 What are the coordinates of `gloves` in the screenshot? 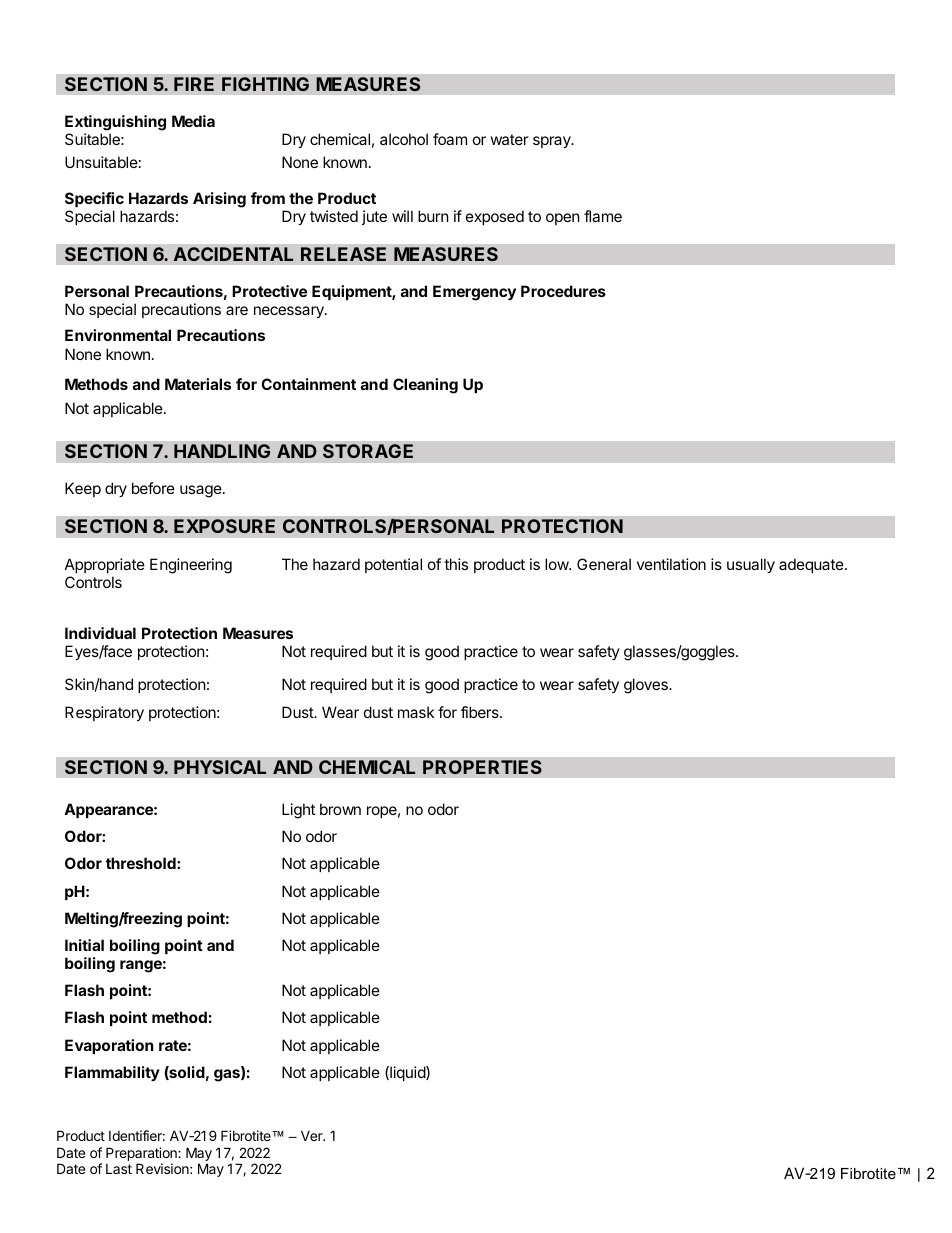 It's located at (647, 686).
